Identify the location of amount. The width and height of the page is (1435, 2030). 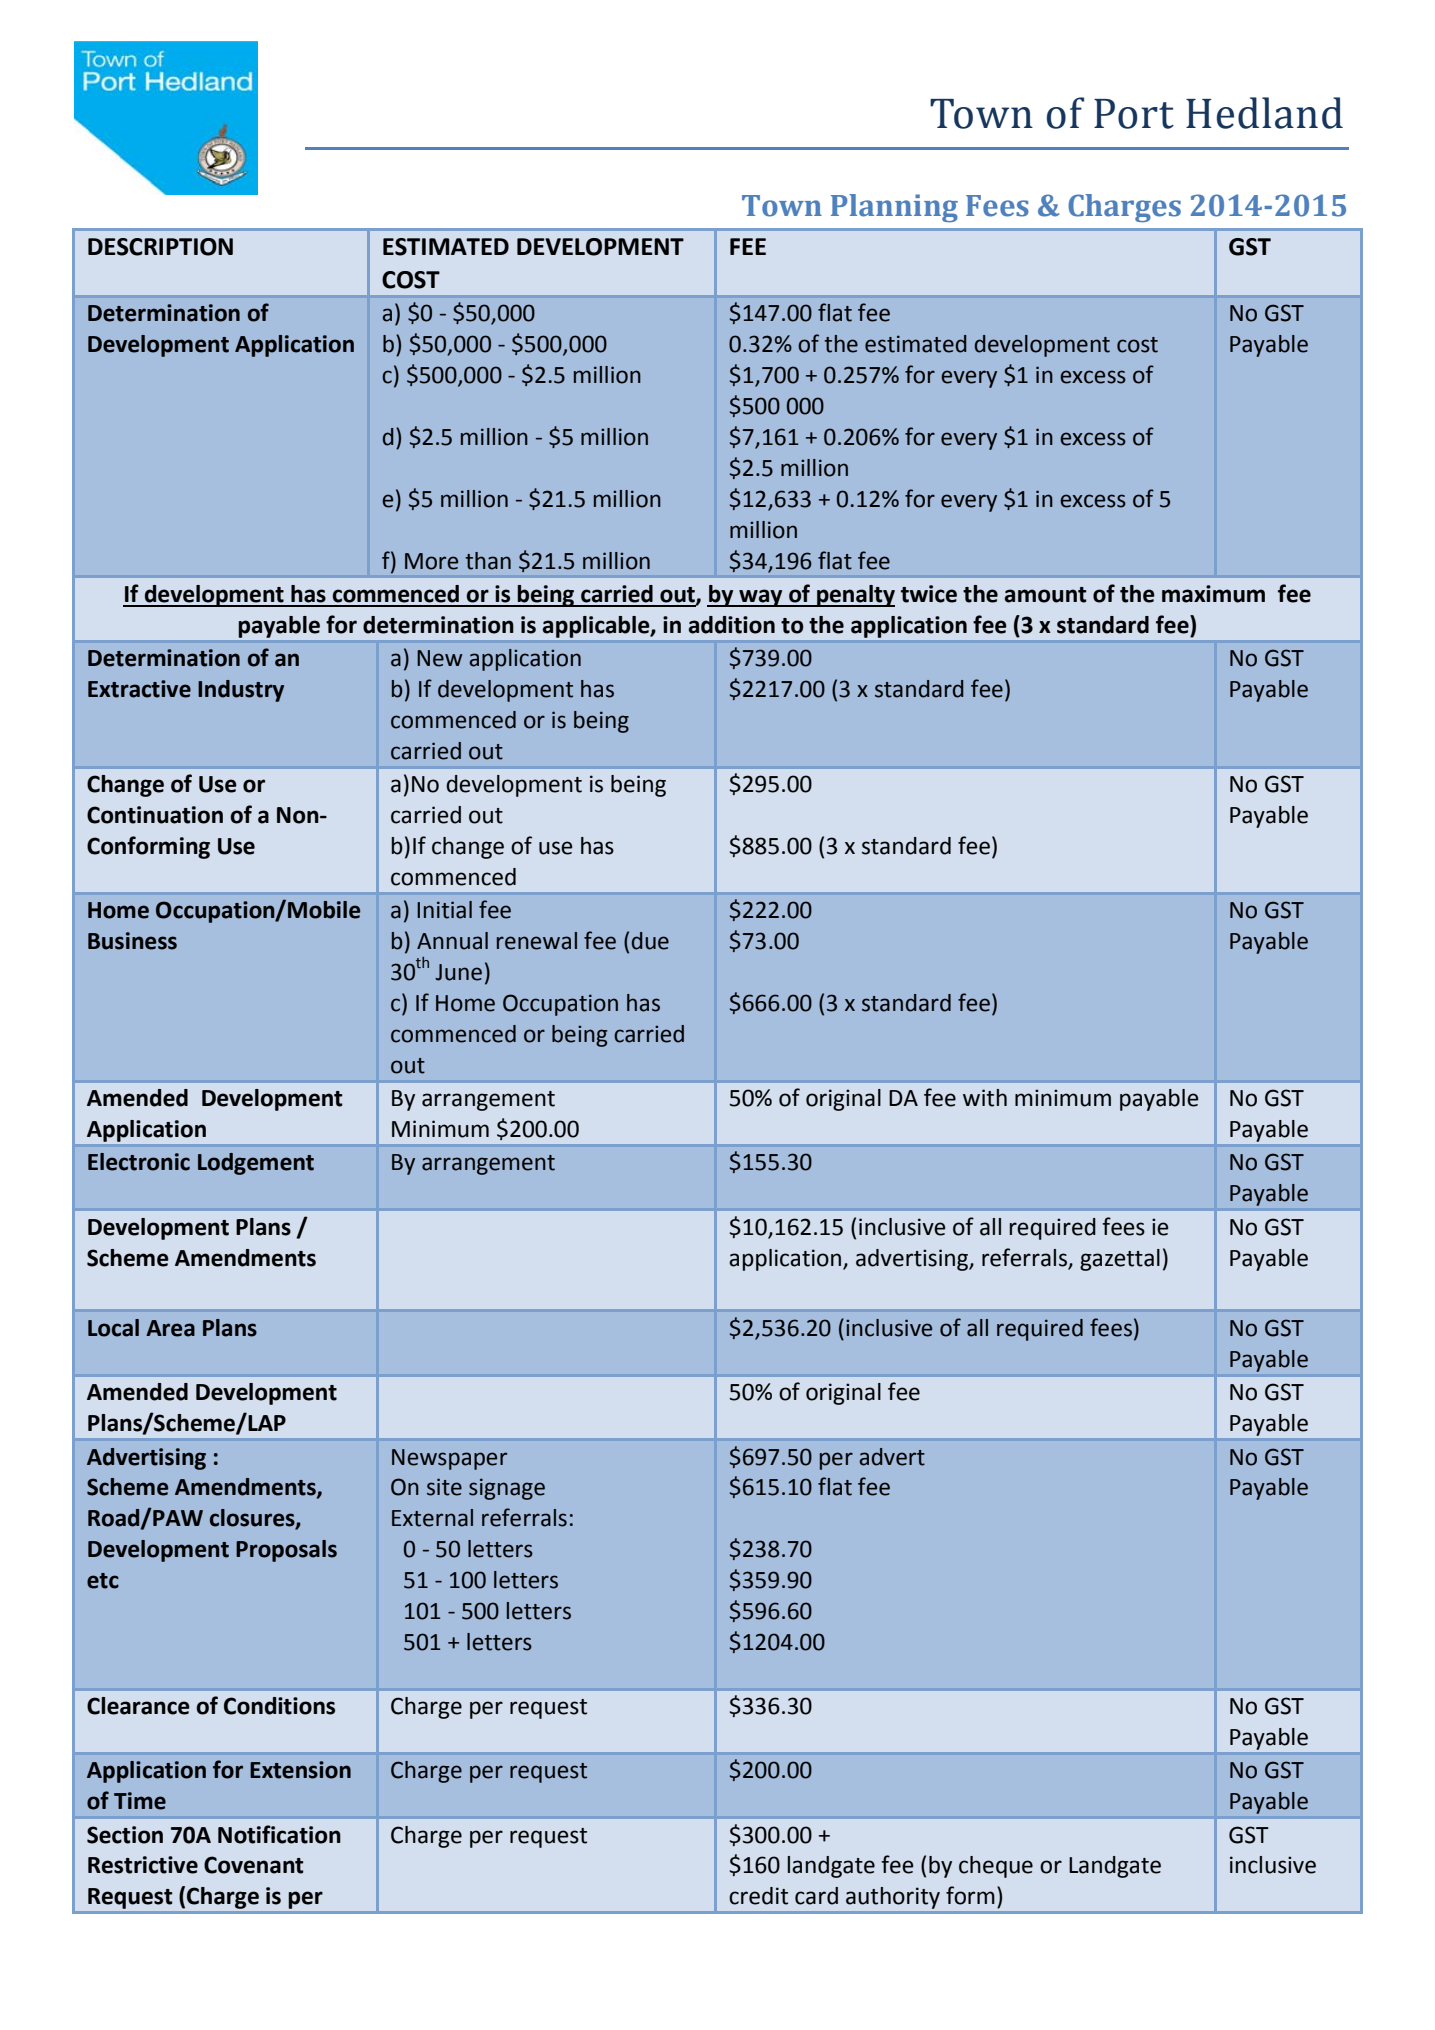
(1045, 595).
